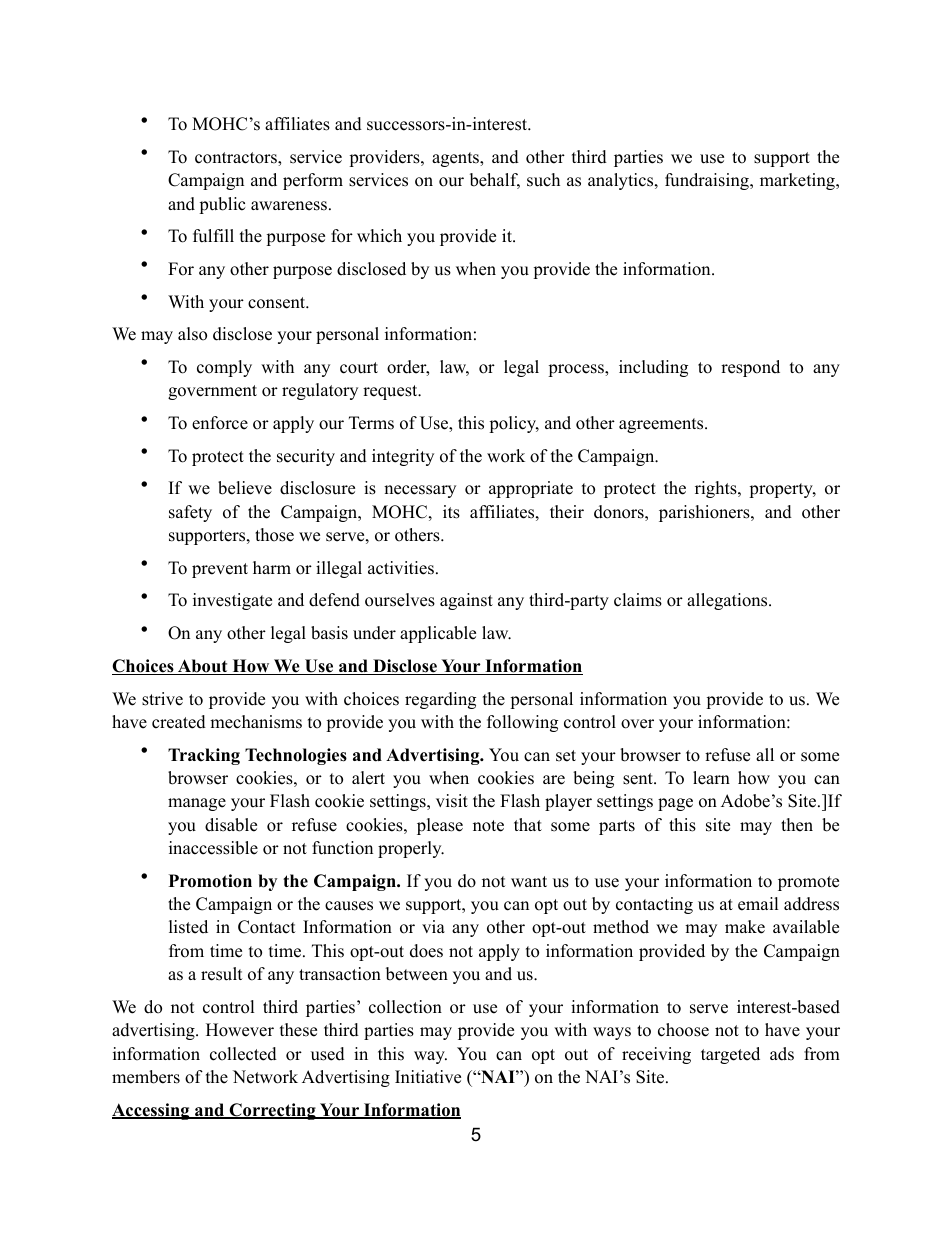 The height and width of the page is (1233, 952). Describe the element at coordinates (728, 601) in the page. I see `allegations` at that location.
